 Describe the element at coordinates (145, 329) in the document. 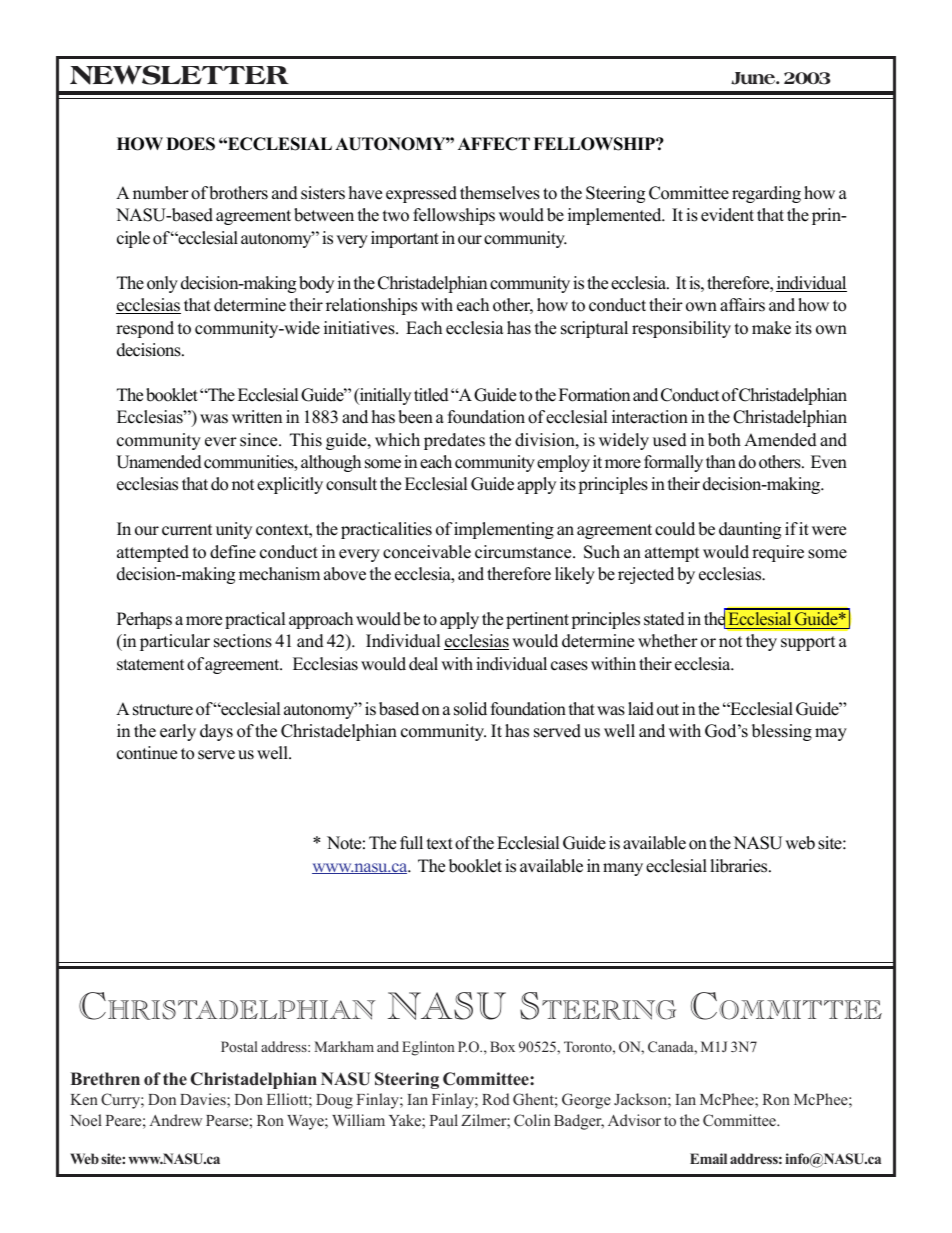

I see `respond` at that location.
